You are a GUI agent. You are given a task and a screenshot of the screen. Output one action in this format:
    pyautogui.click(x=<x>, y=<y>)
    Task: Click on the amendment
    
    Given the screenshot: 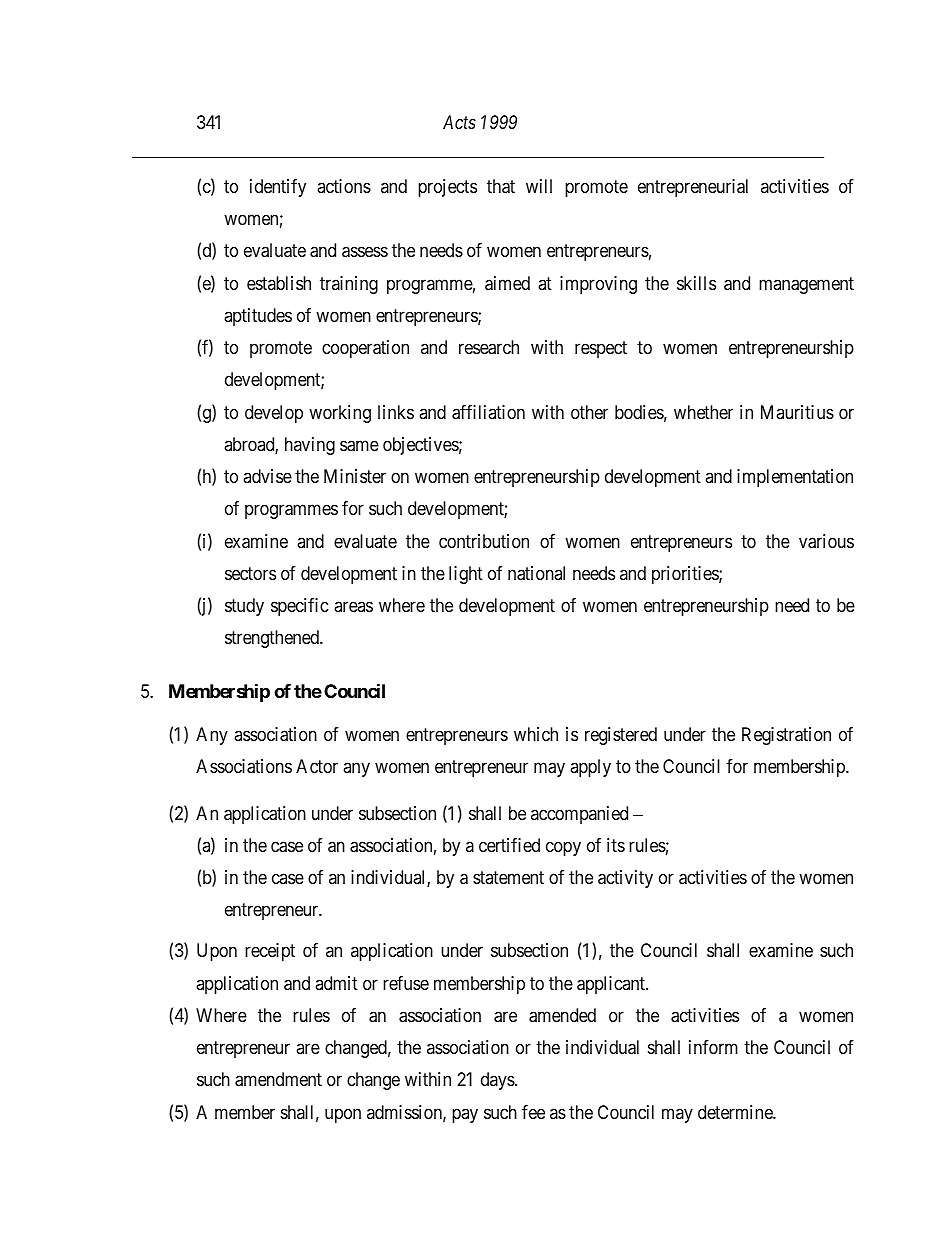 What is the action you would take?
    pyautogui.click(x=278, y=1079)
